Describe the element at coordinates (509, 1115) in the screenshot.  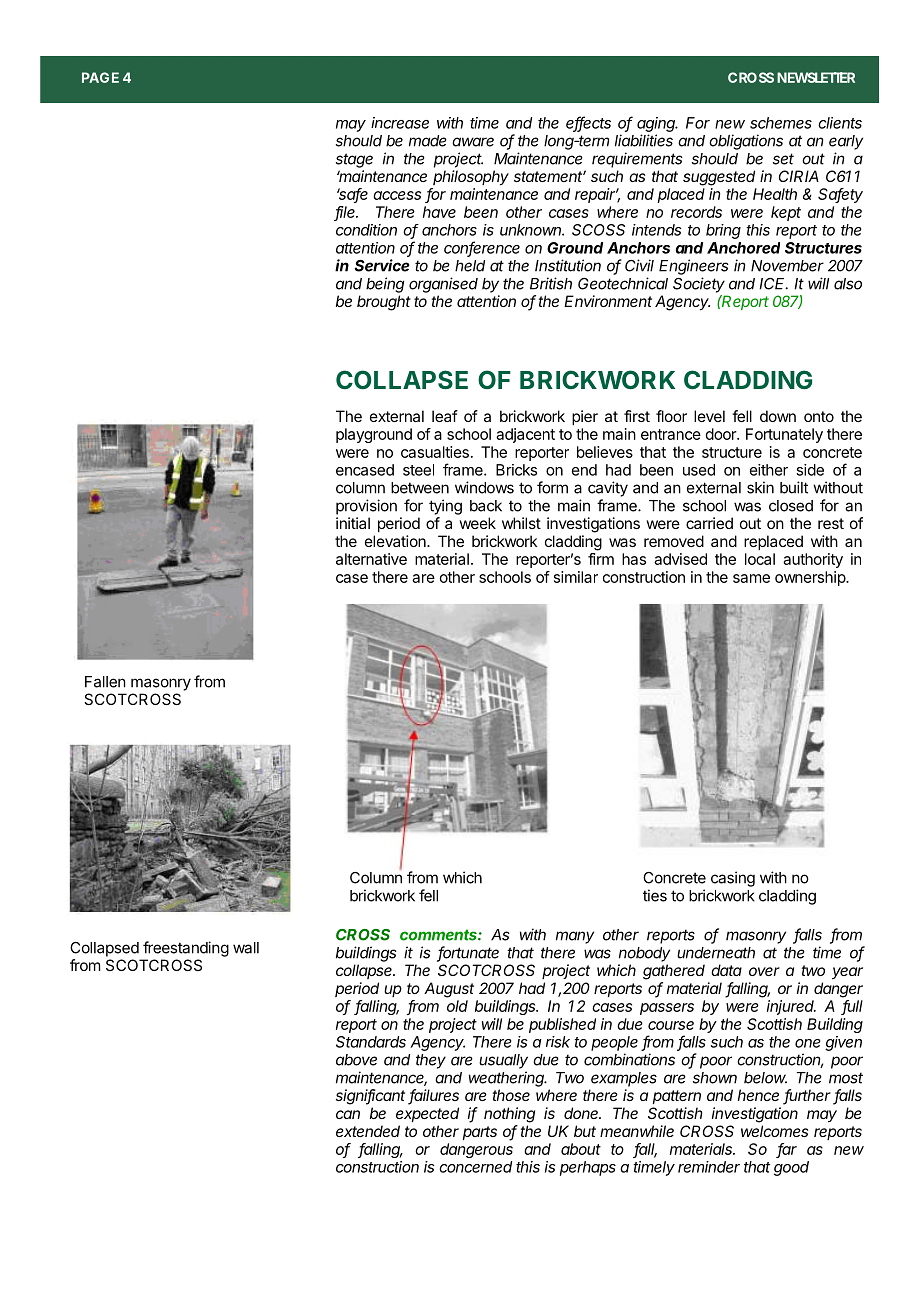
I see `nothing` at that location.
